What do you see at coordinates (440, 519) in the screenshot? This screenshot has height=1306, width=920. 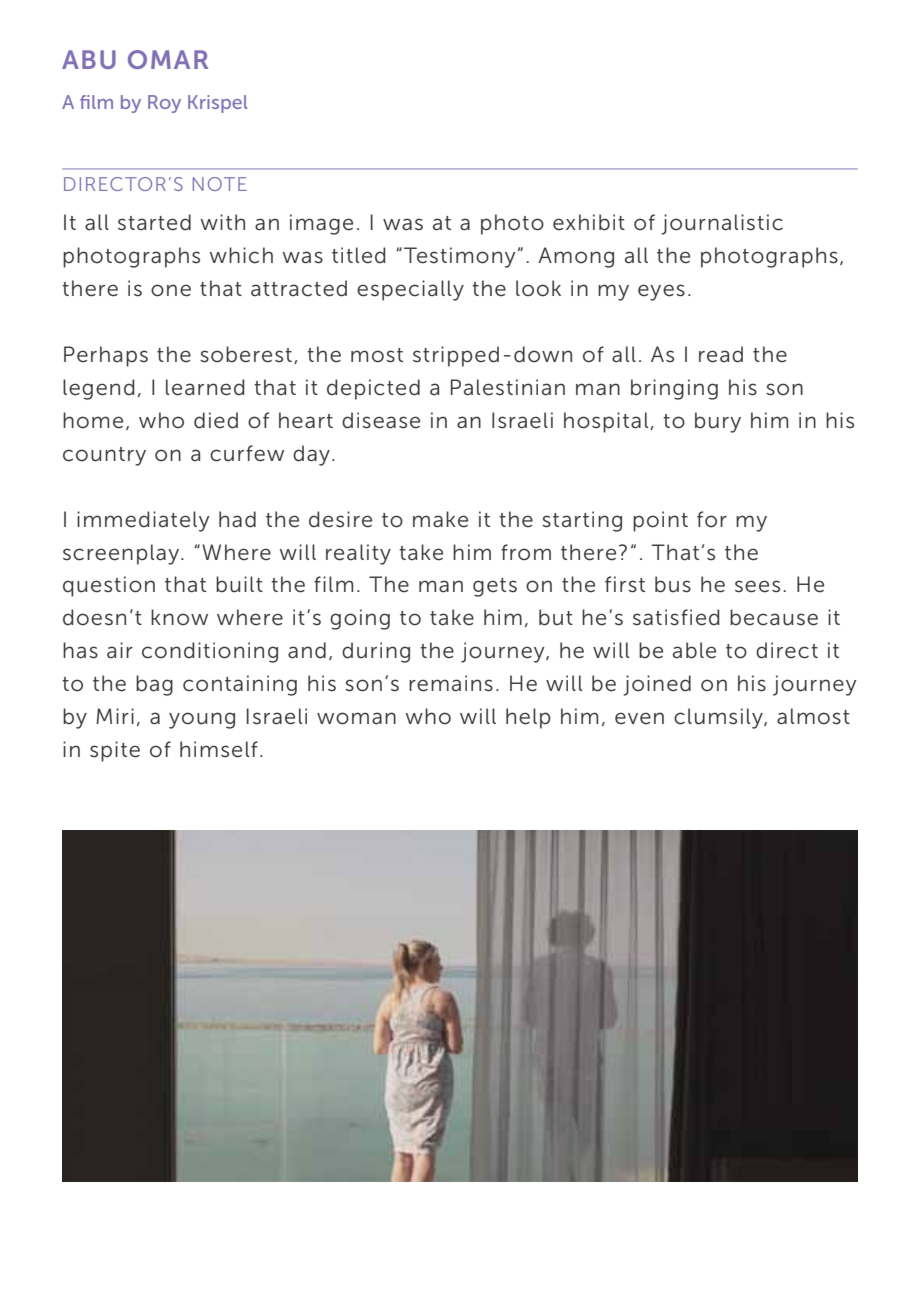 I see `make` at bounding box center [440, 519].
